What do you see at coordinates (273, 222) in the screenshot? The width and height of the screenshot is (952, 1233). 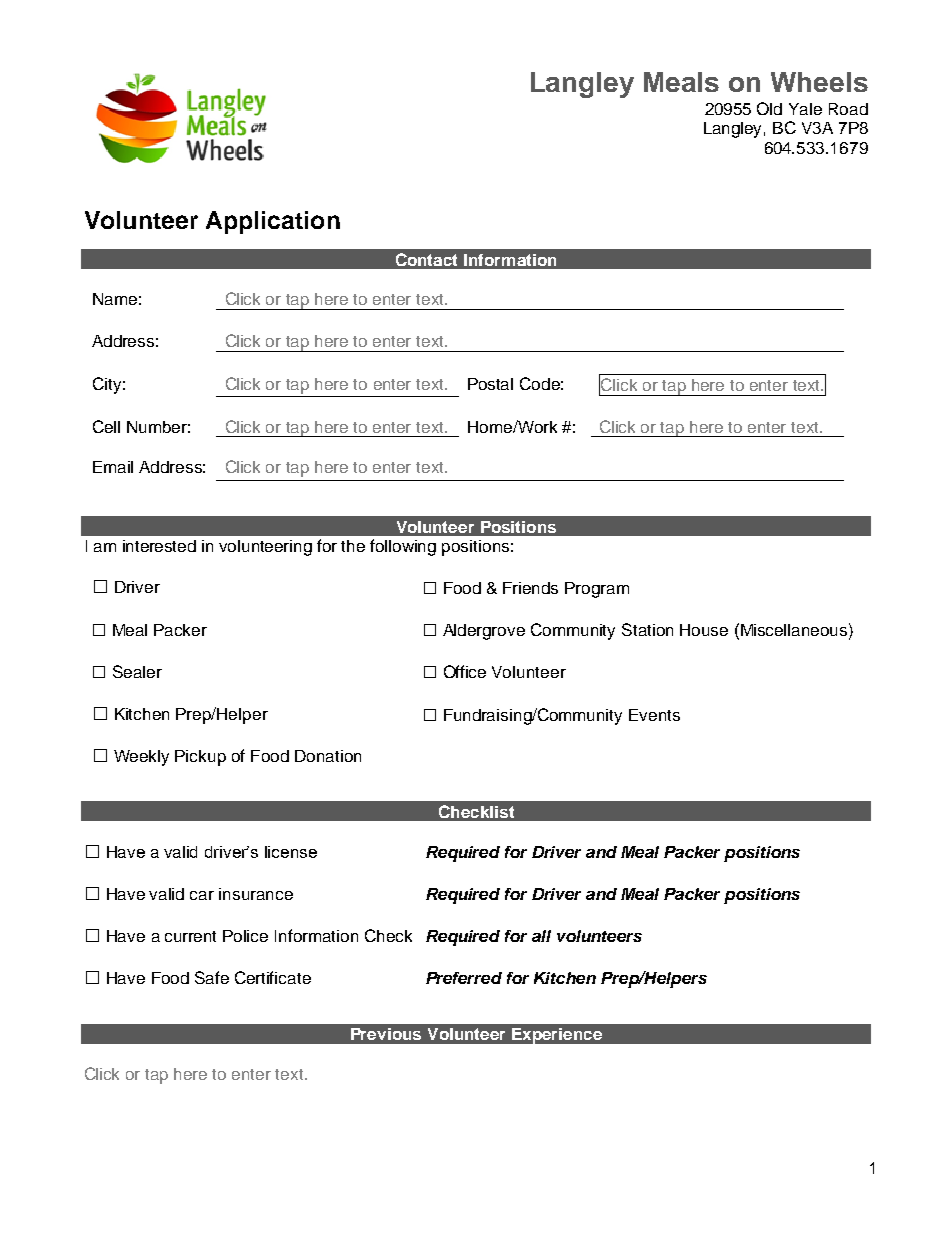 I see `Application` at bounding box center [273, 222].
